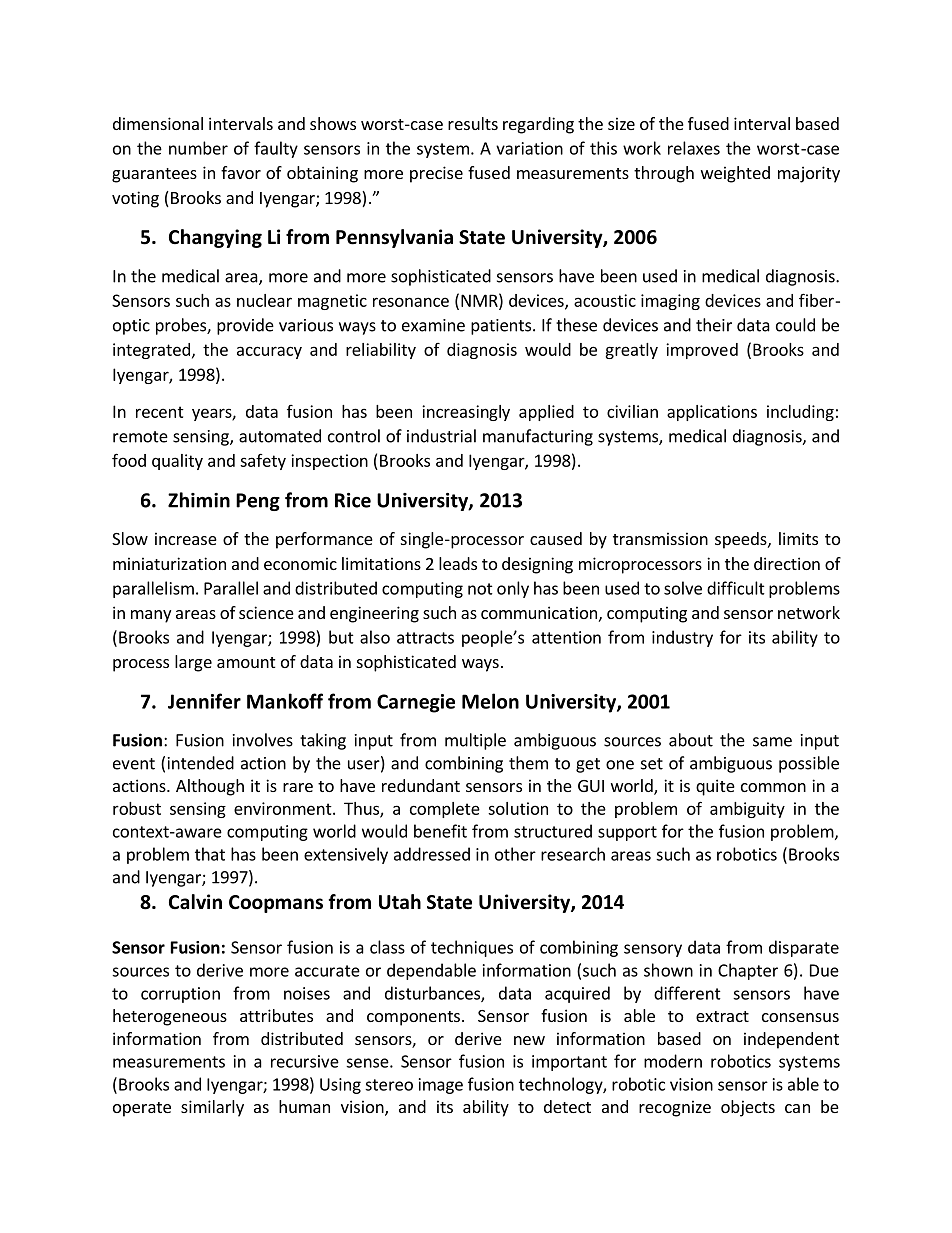  What do you see at coordinates (736, 588) in the document?
I see `difficult` at bounding box center [736, 588].
